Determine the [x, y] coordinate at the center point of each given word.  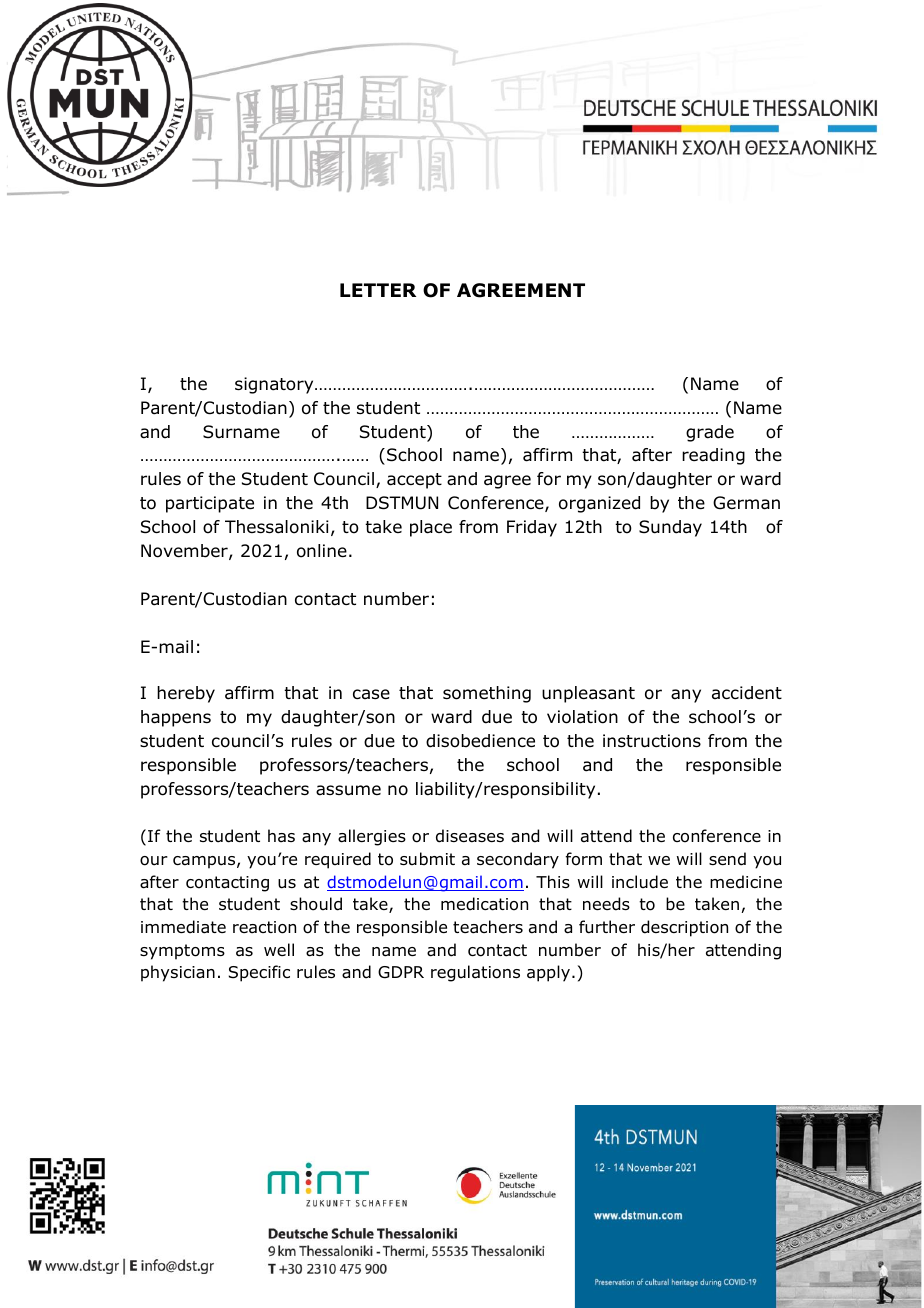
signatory [275, 385]
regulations [475, 973]
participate [210, 504]
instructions [652, 741]
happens [176, 718]
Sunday [670, 528]
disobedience [480, 741]
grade [710, 433]
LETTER [378, 290]
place [431, 528]
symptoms [182, 952]
